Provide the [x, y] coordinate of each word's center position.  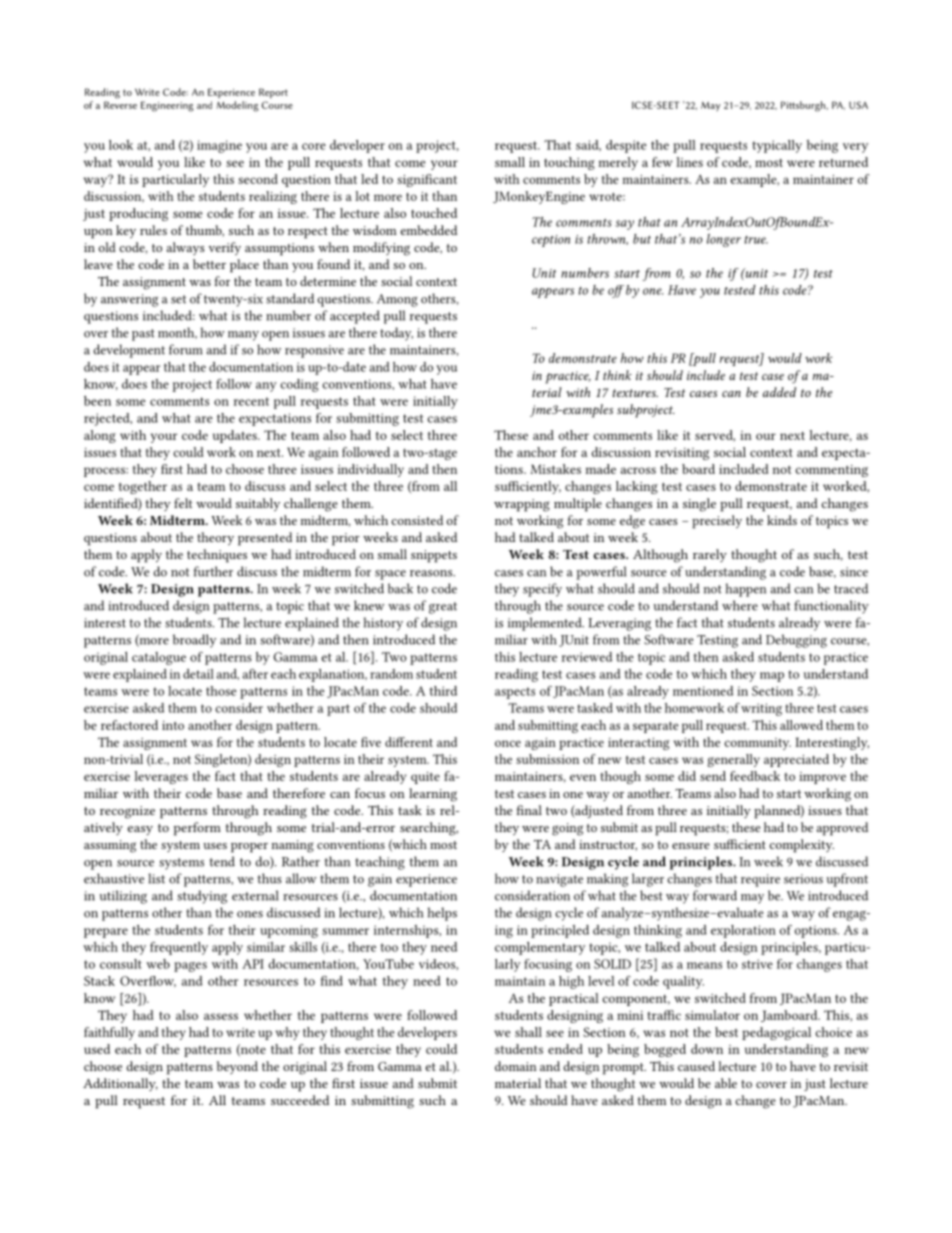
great [443, 608]
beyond [237, 1067]
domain [516, 1066]
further [213, 571]
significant [427, 180]
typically [777, 146]
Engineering [167, 106]
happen [746, 590]
